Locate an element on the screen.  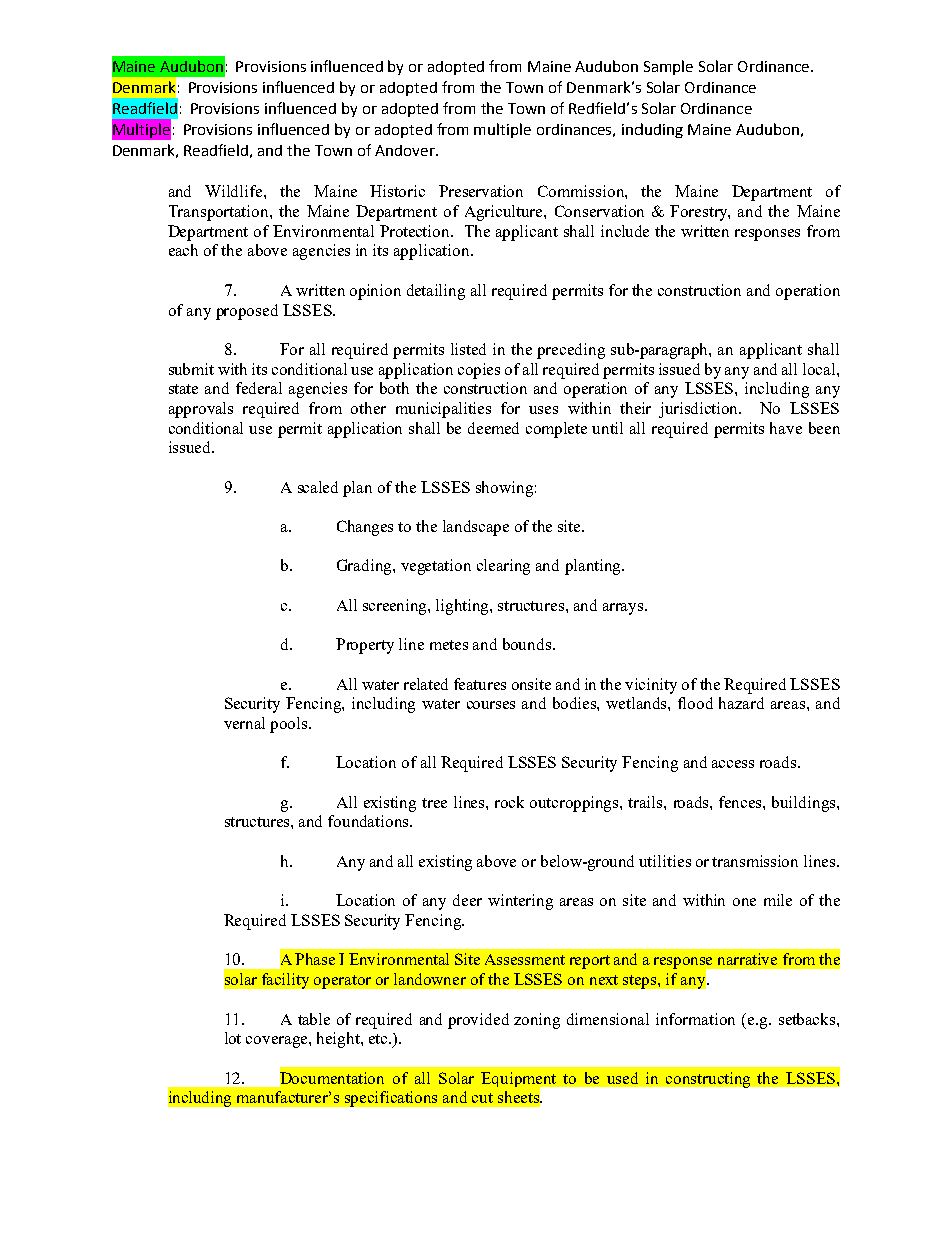
Wildlife is located at coordinates (235, 191).
